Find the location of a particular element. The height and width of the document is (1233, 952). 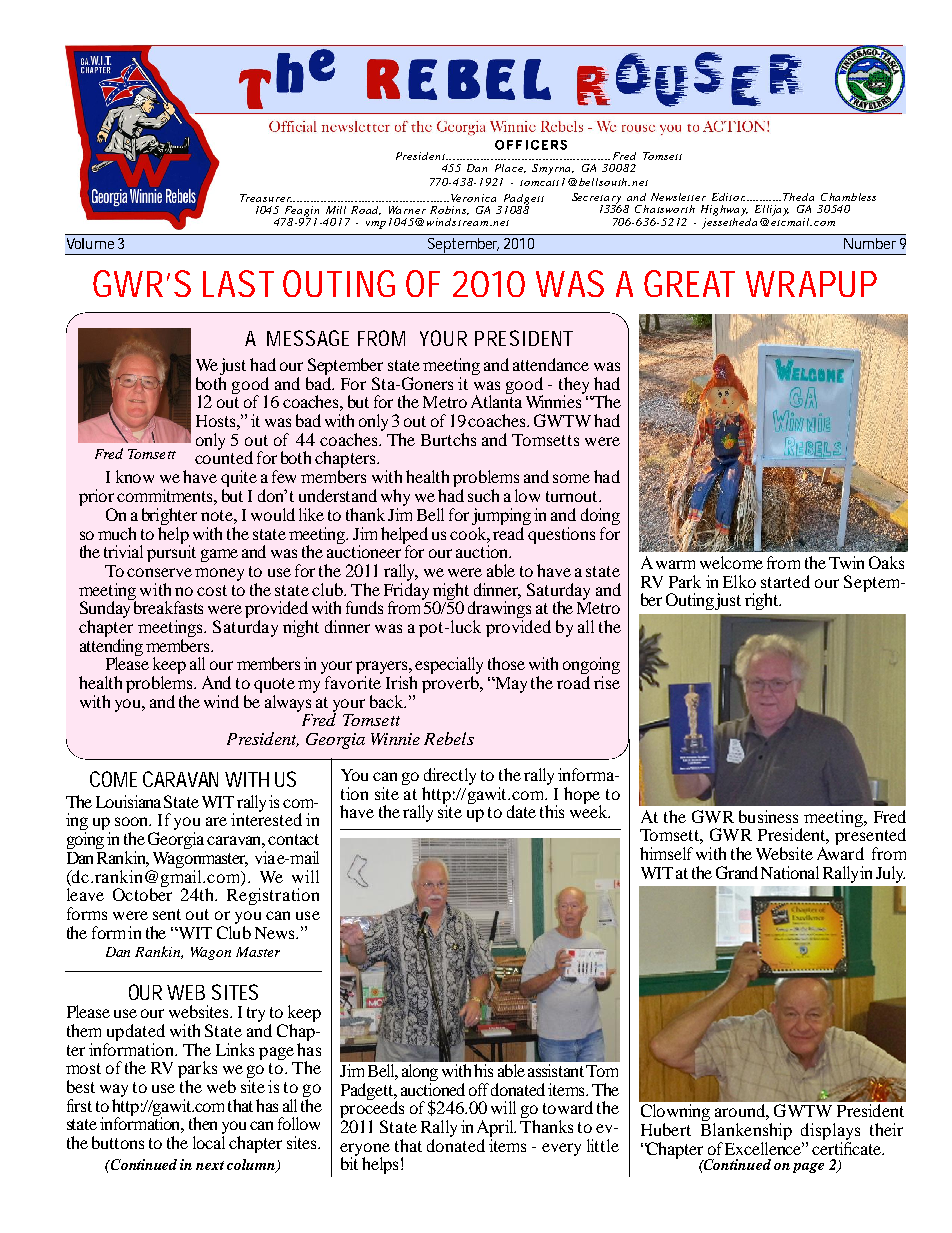

Robins is located at coordinates (449, 210).
